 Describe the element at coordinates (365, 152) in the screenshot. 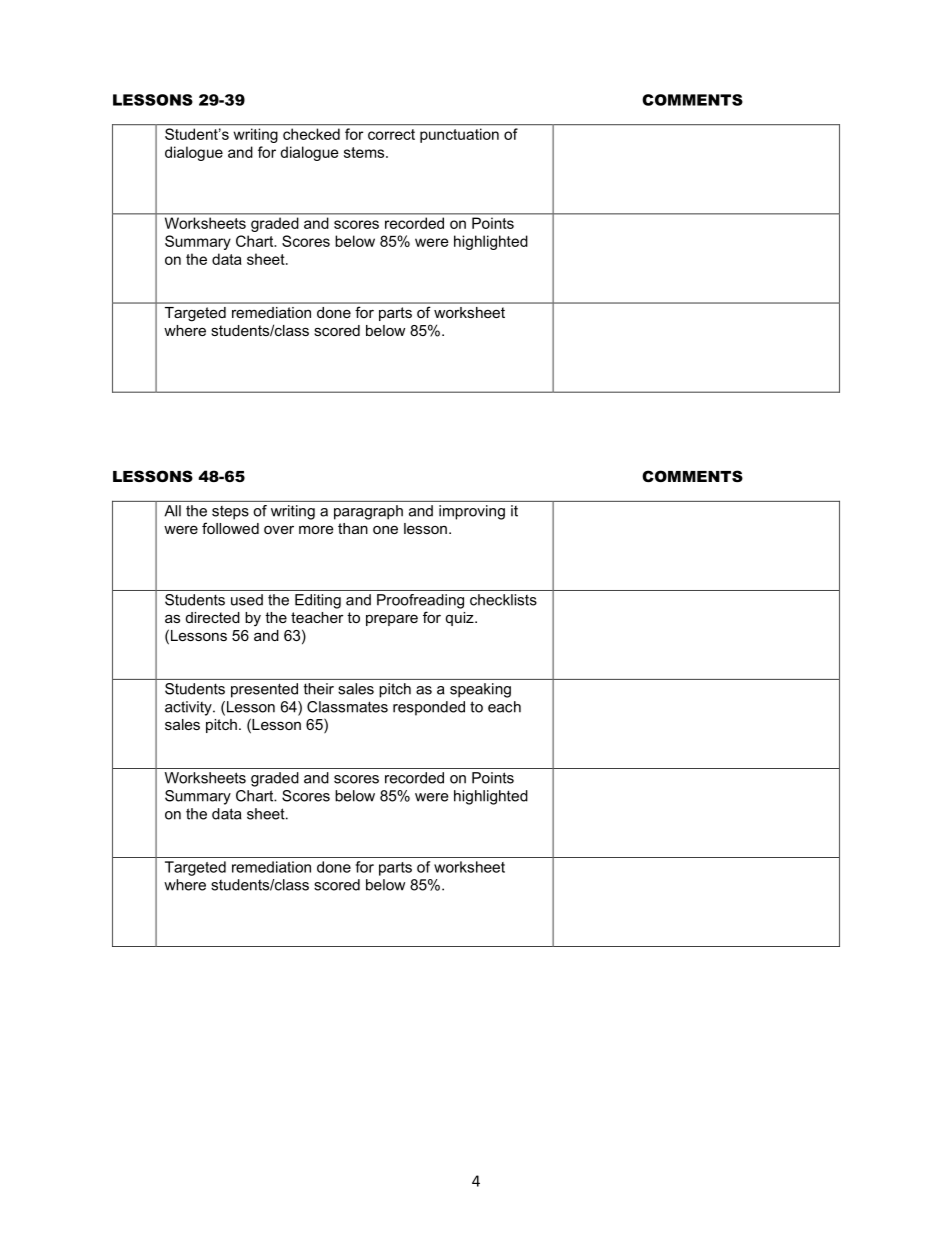

I see `stems` at that location.
